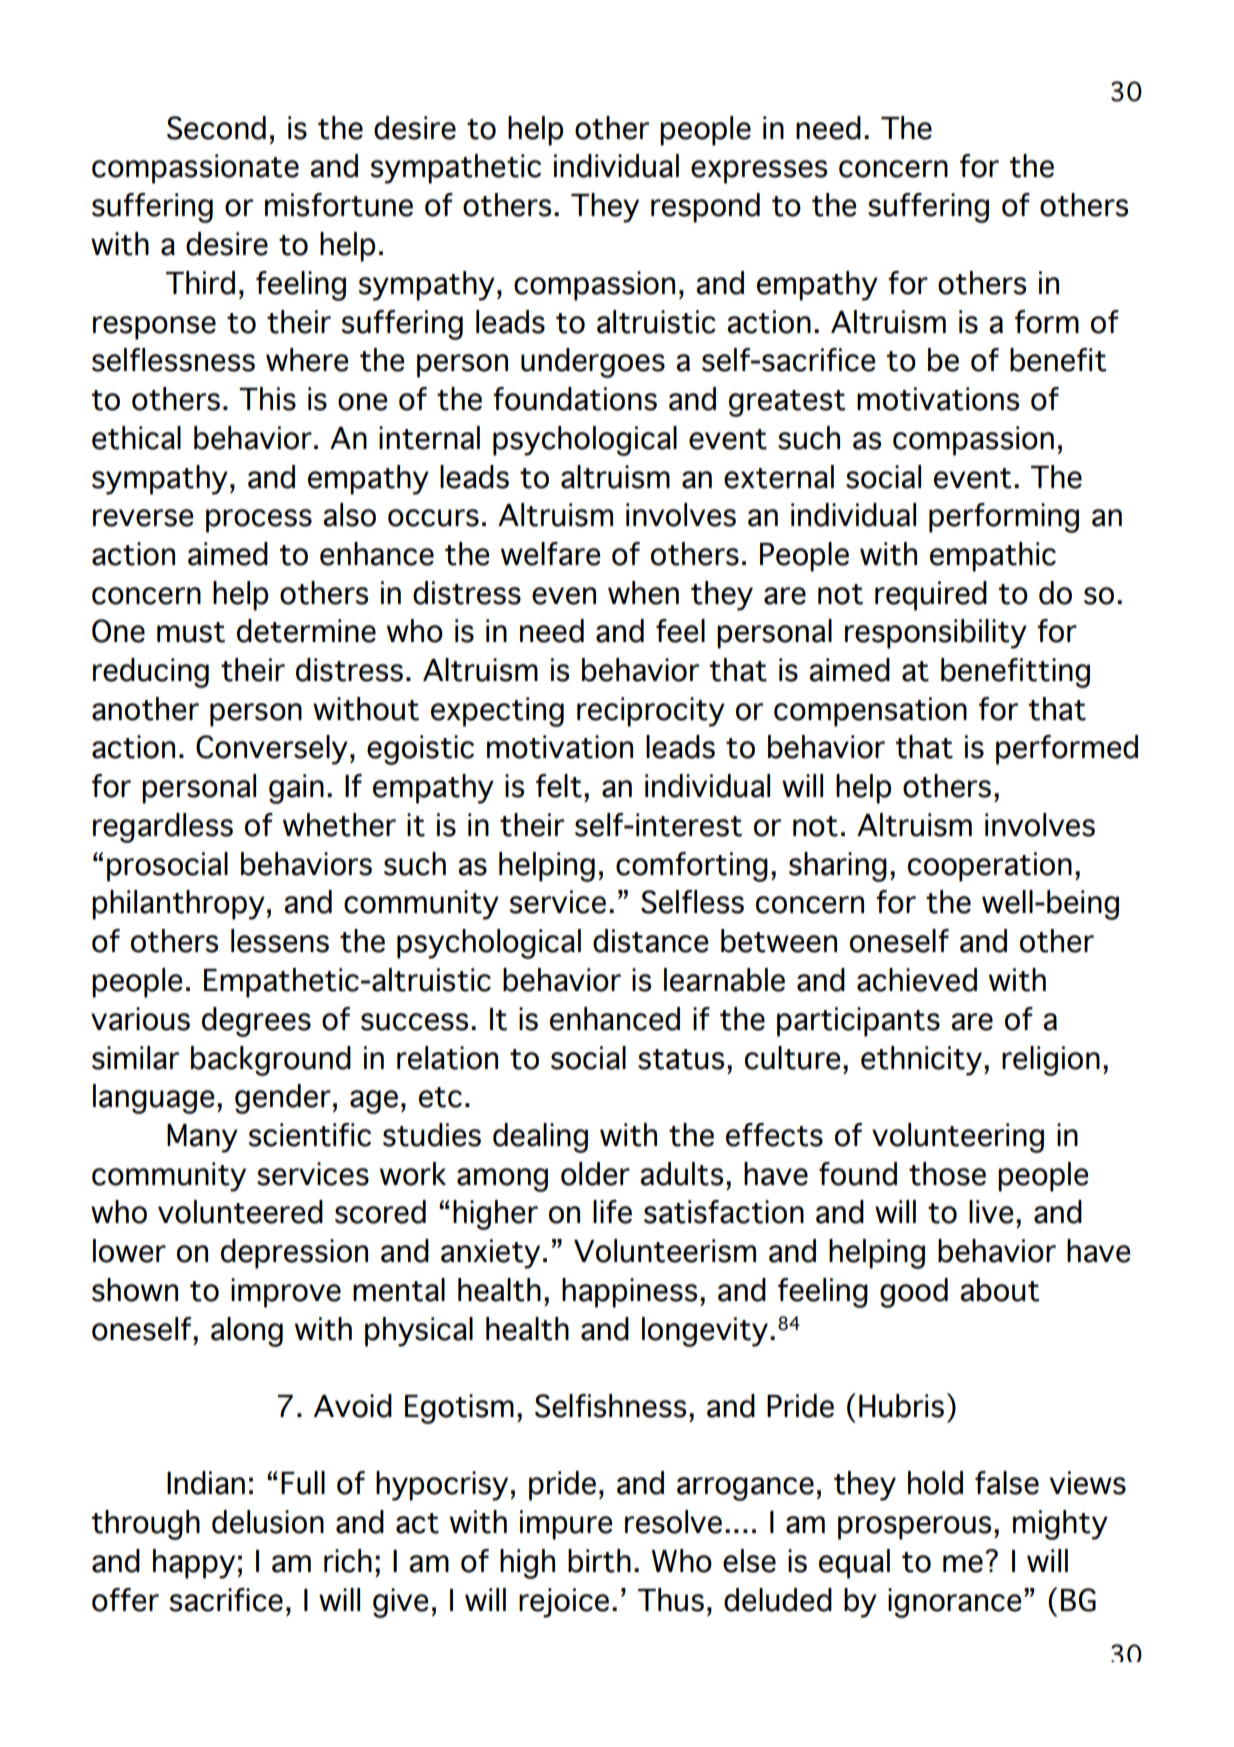 The width and height of the screenshot is (1234, 1747). I want to click on respond, so click(705, 208).
